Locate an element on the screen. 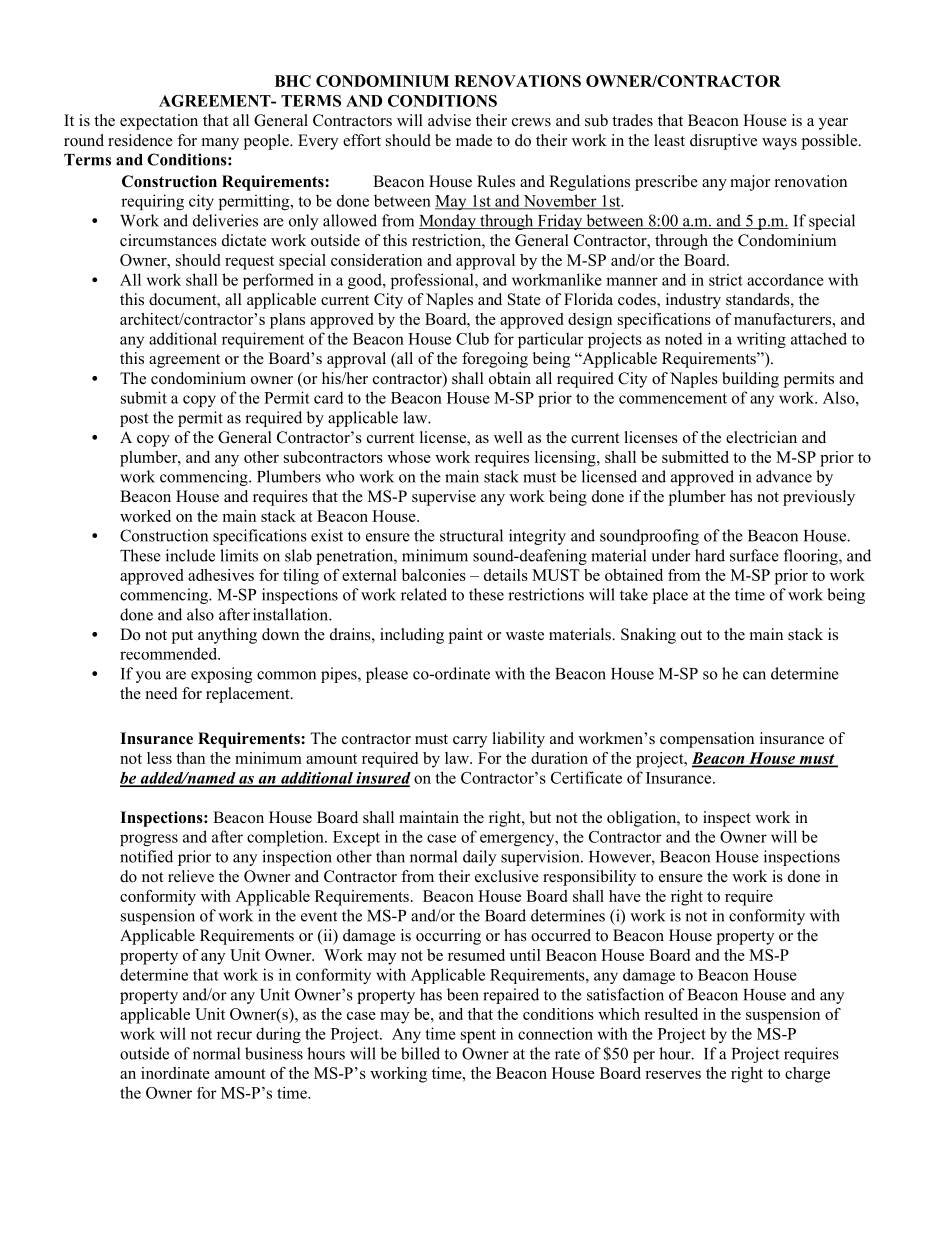 The height and width of the screenshot is (1233, 952). disruptive is located at coordinates (723, 142).
